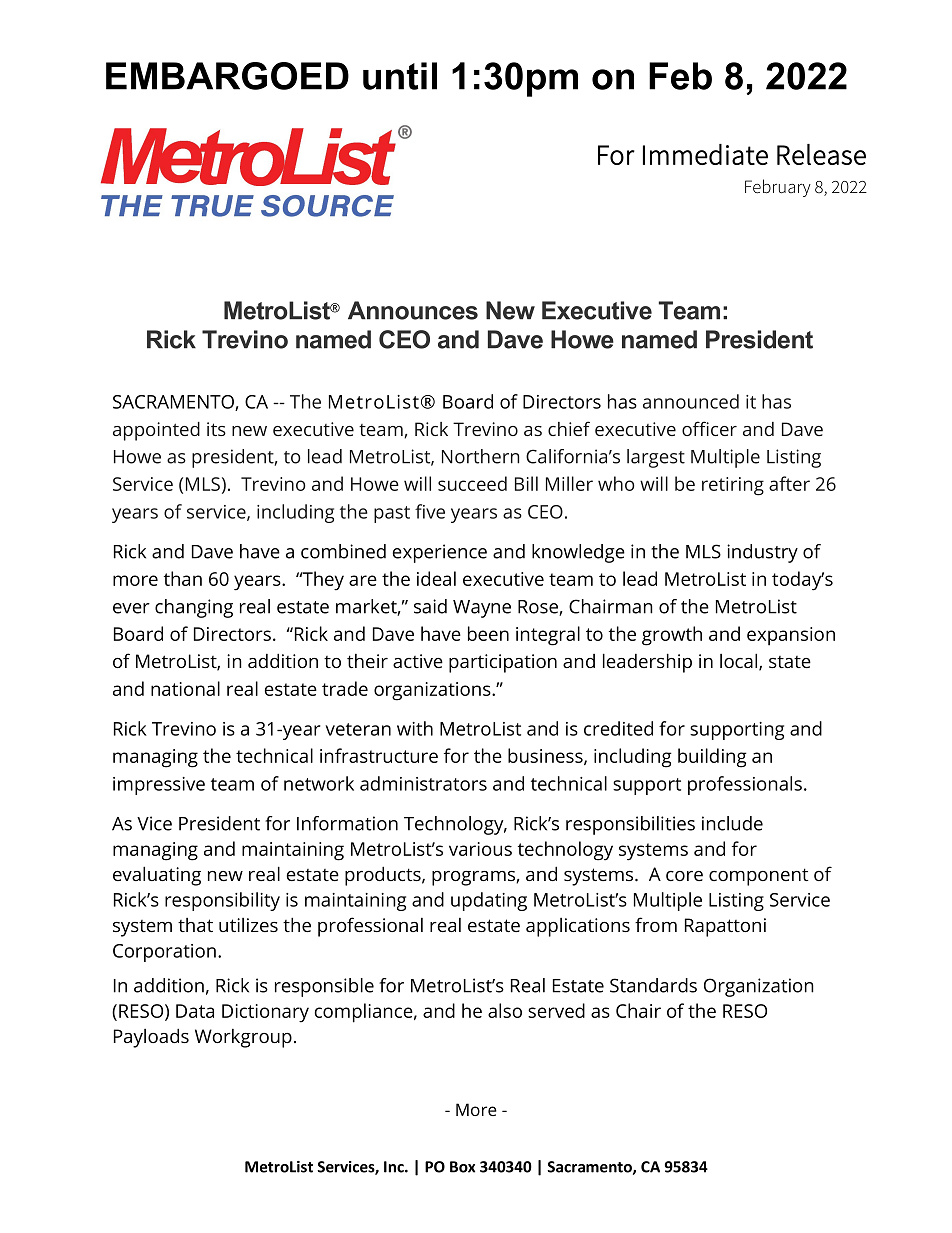  Describe the element at coordinates (462, 1167) in the image. I see `Box` at that location.
